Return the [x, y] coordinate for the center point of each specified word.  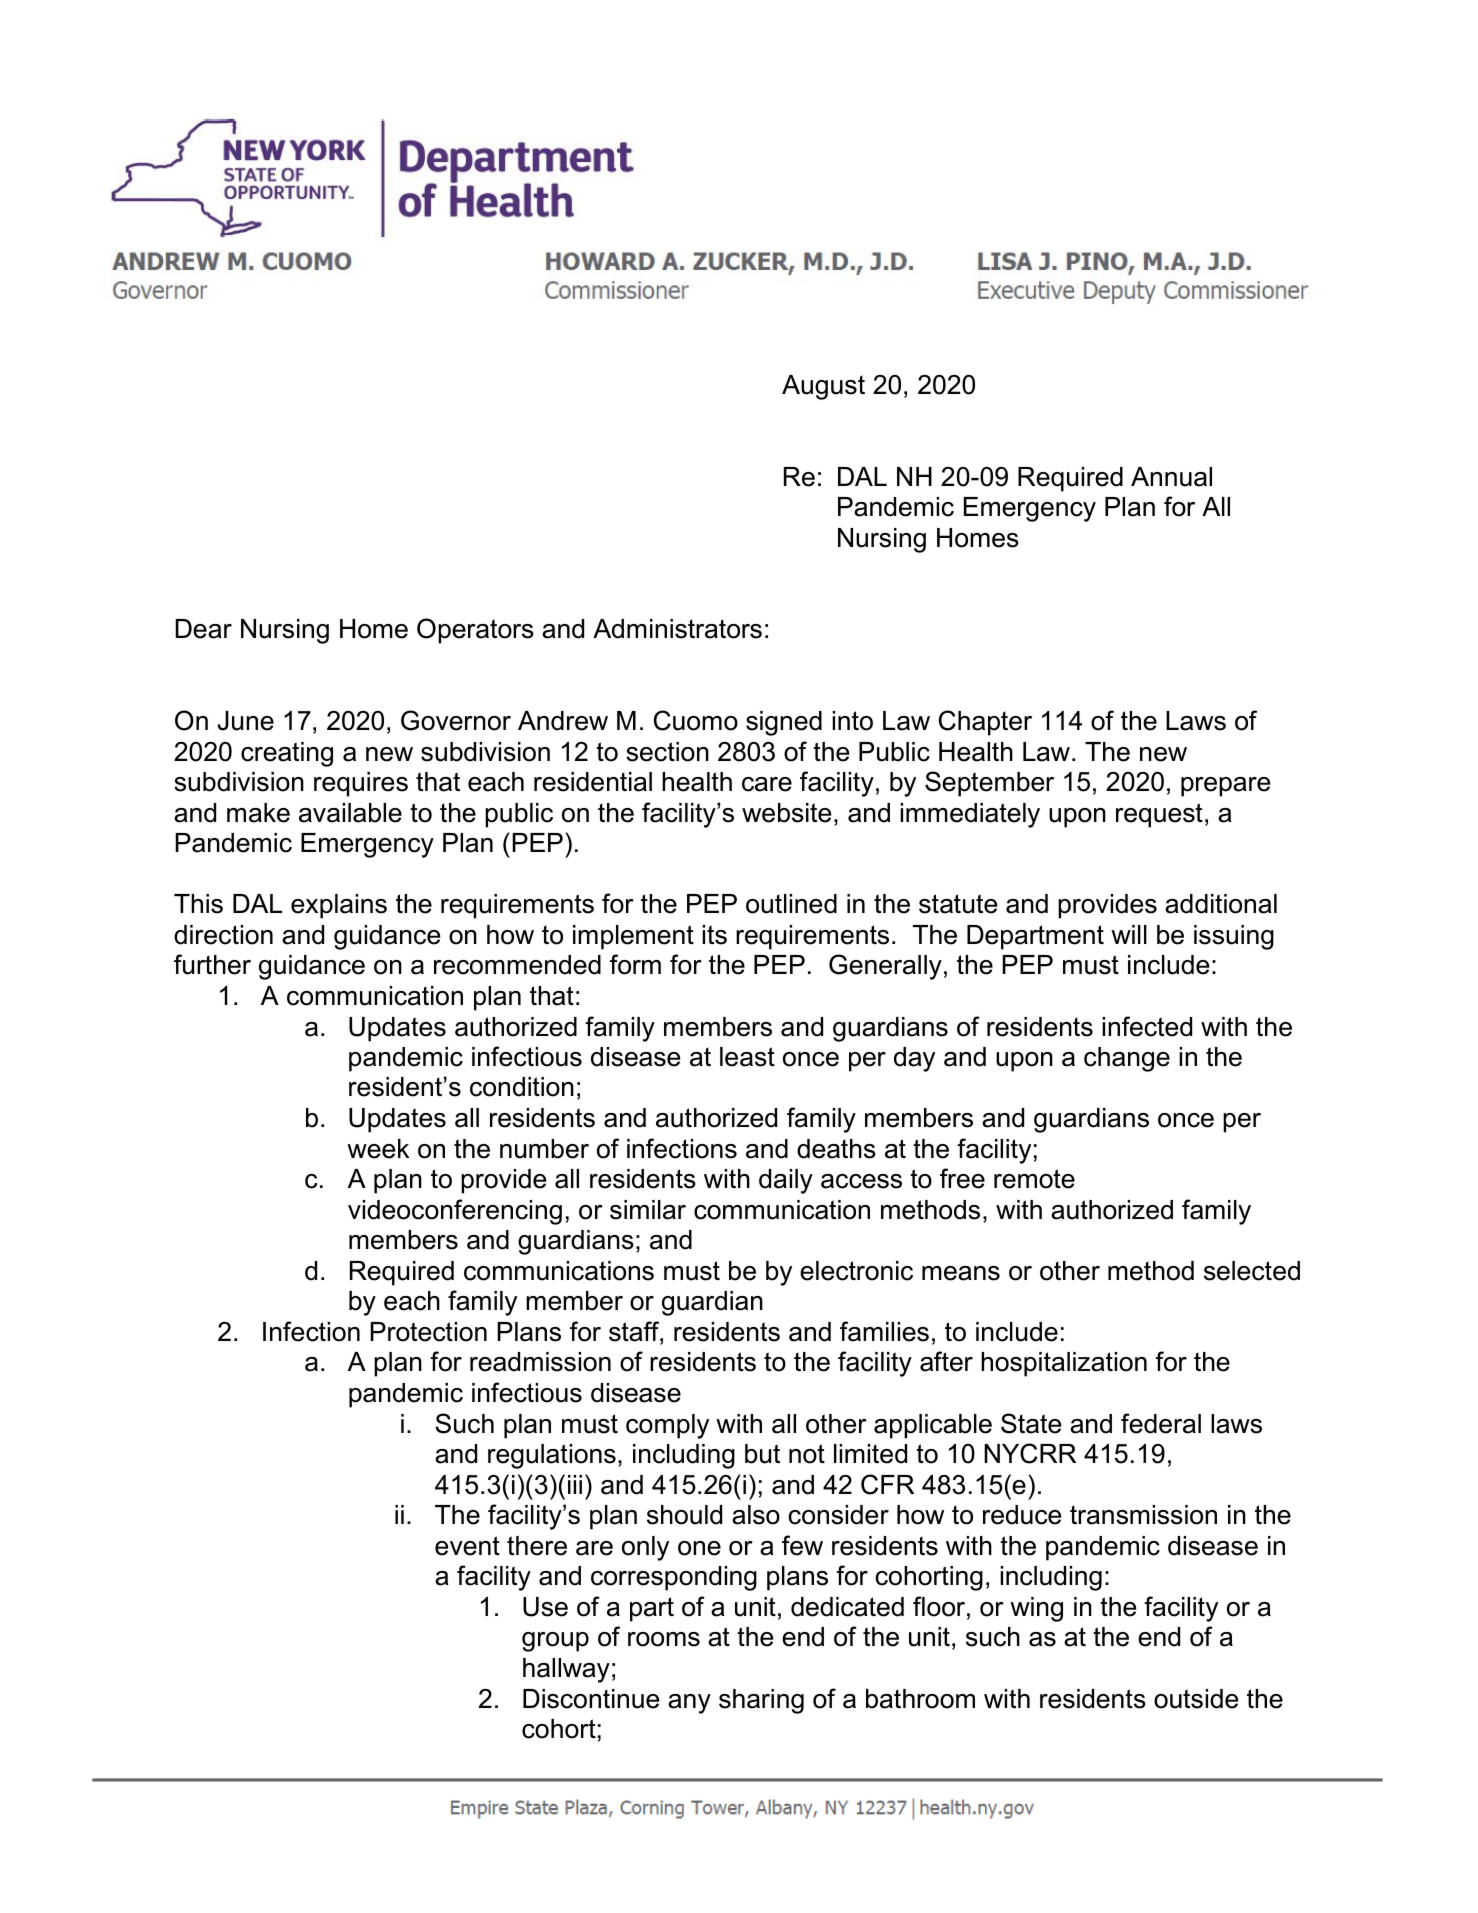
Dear [203, 629]
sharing [761, 1701]
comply [667, 1426]
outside [1196, 1699]
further [212, 964]
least [747, 1057]
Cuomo [696, 720]
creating [287, 754]
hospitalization [1064, 1364]
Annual [1171, 477]
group [555, 1642]
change [1127, 1059]
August [823, 387]
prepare [1225, 787]
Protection [428, 1332]
